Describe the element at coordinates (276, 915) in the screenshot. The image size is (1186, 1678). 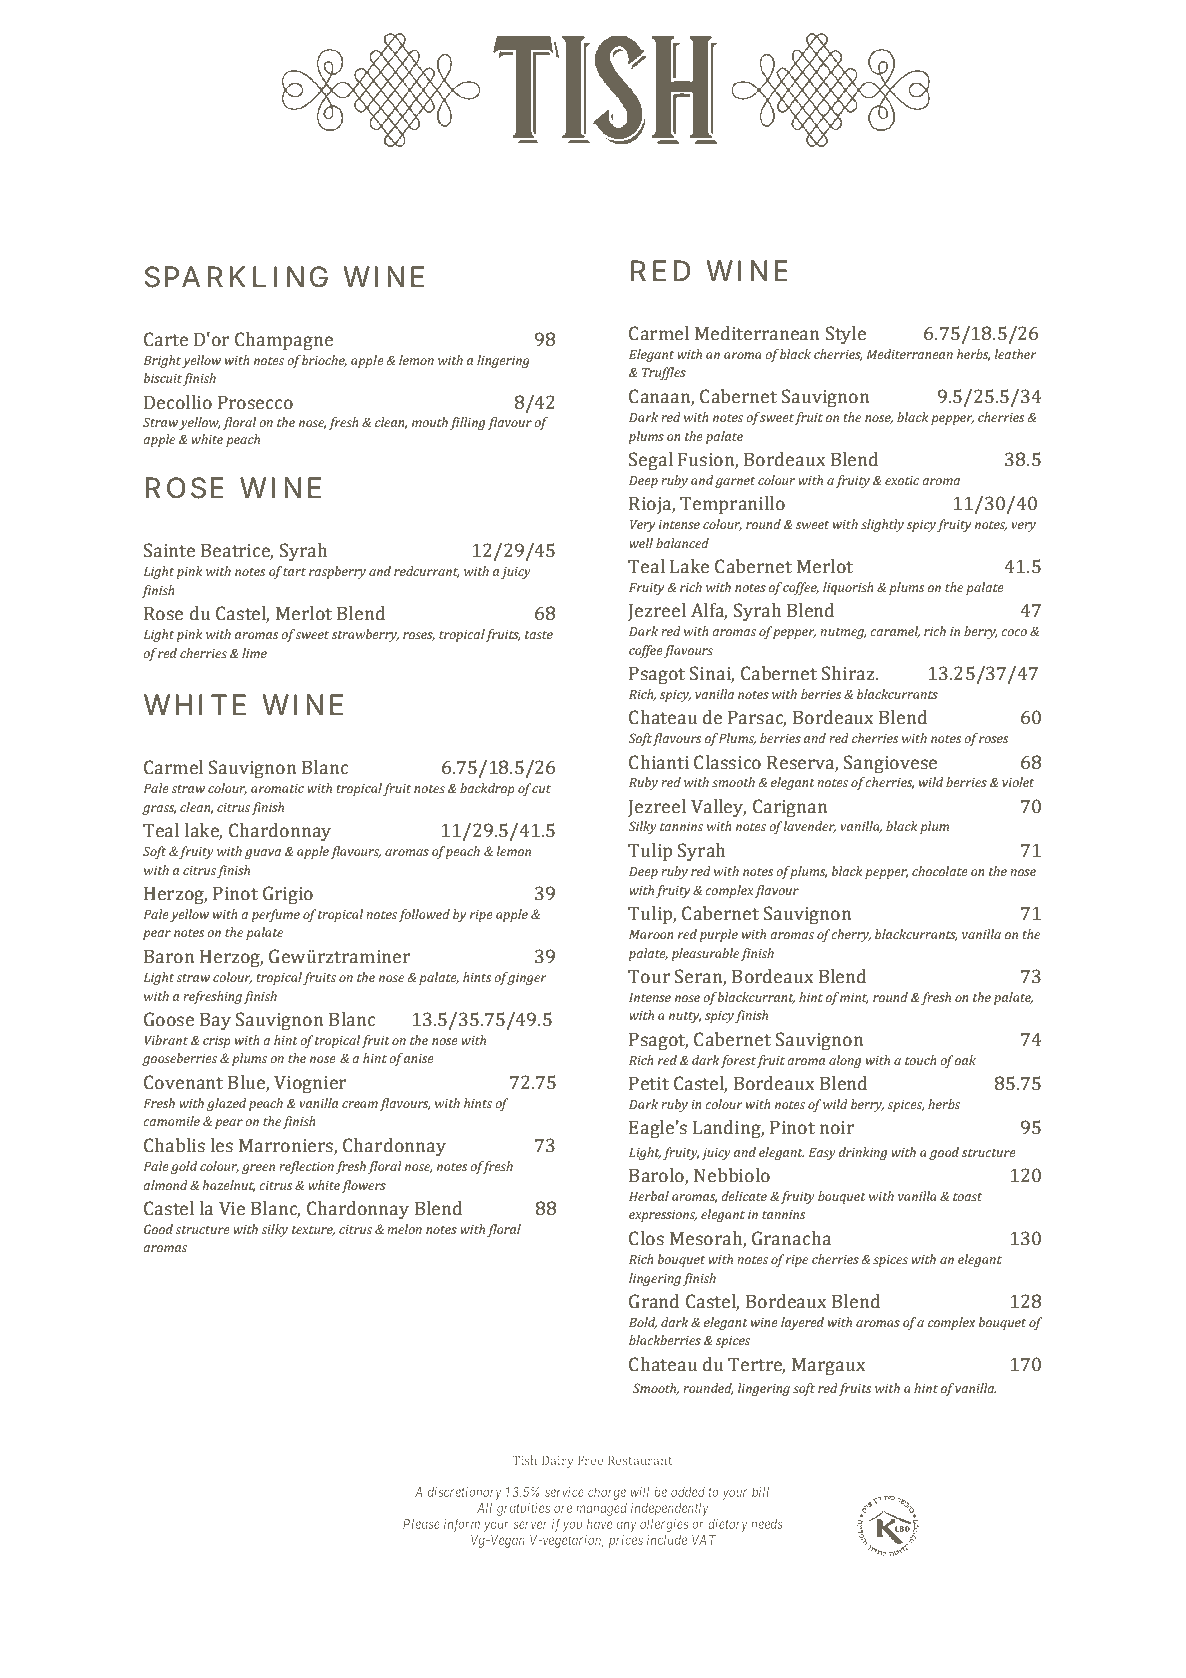
I see `perfume` at that location.
